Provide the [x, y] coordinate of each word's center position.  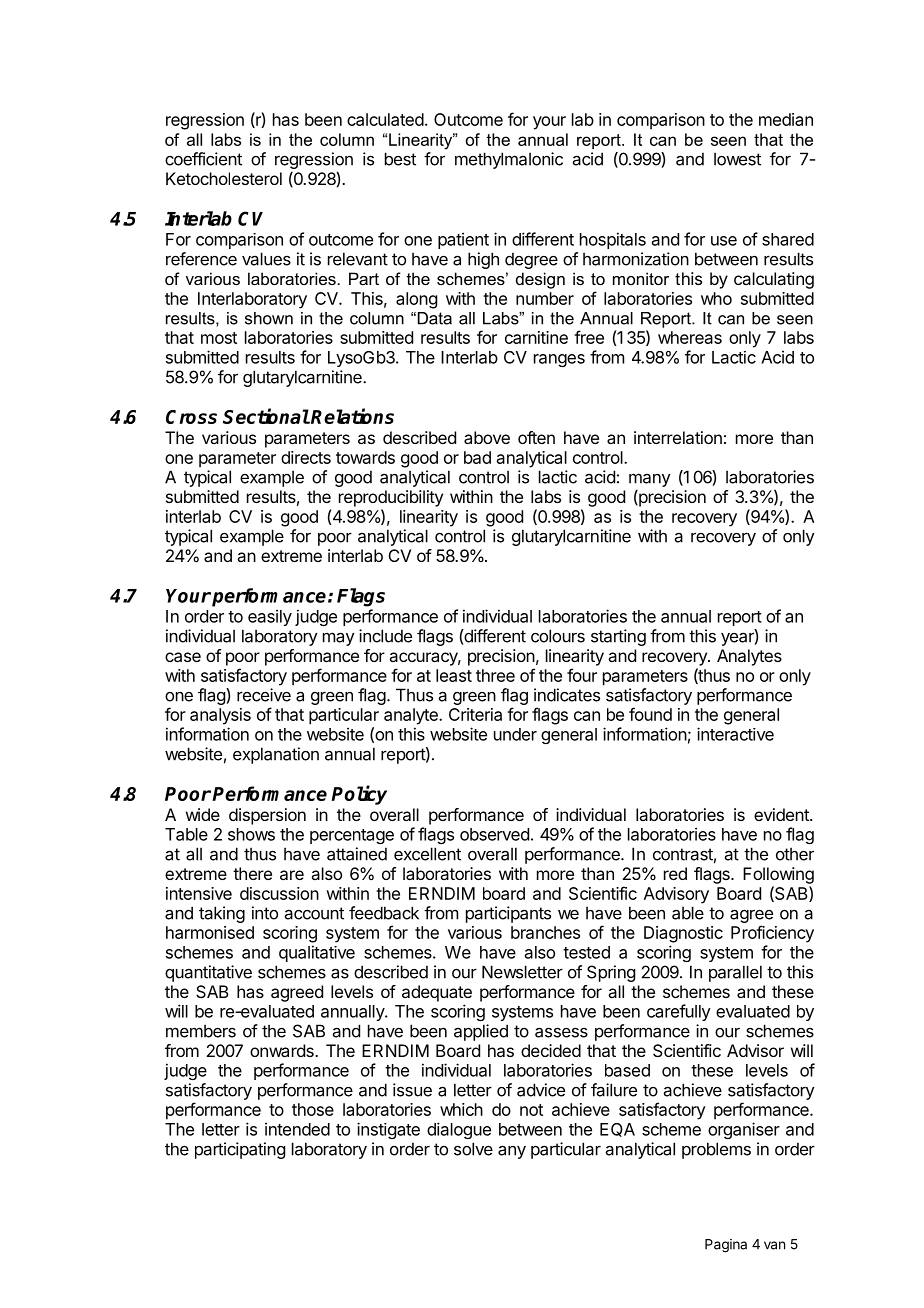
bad [477, 457]
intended [297, 1129]
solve [473, 1149]
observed [494, 834]
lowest [737, 159]
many [650, 480]
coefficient [203, 159]
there [252, 873]
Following [778, 875]
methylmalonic [509, 160]
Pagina [726, 1246]
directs [306, 457]
